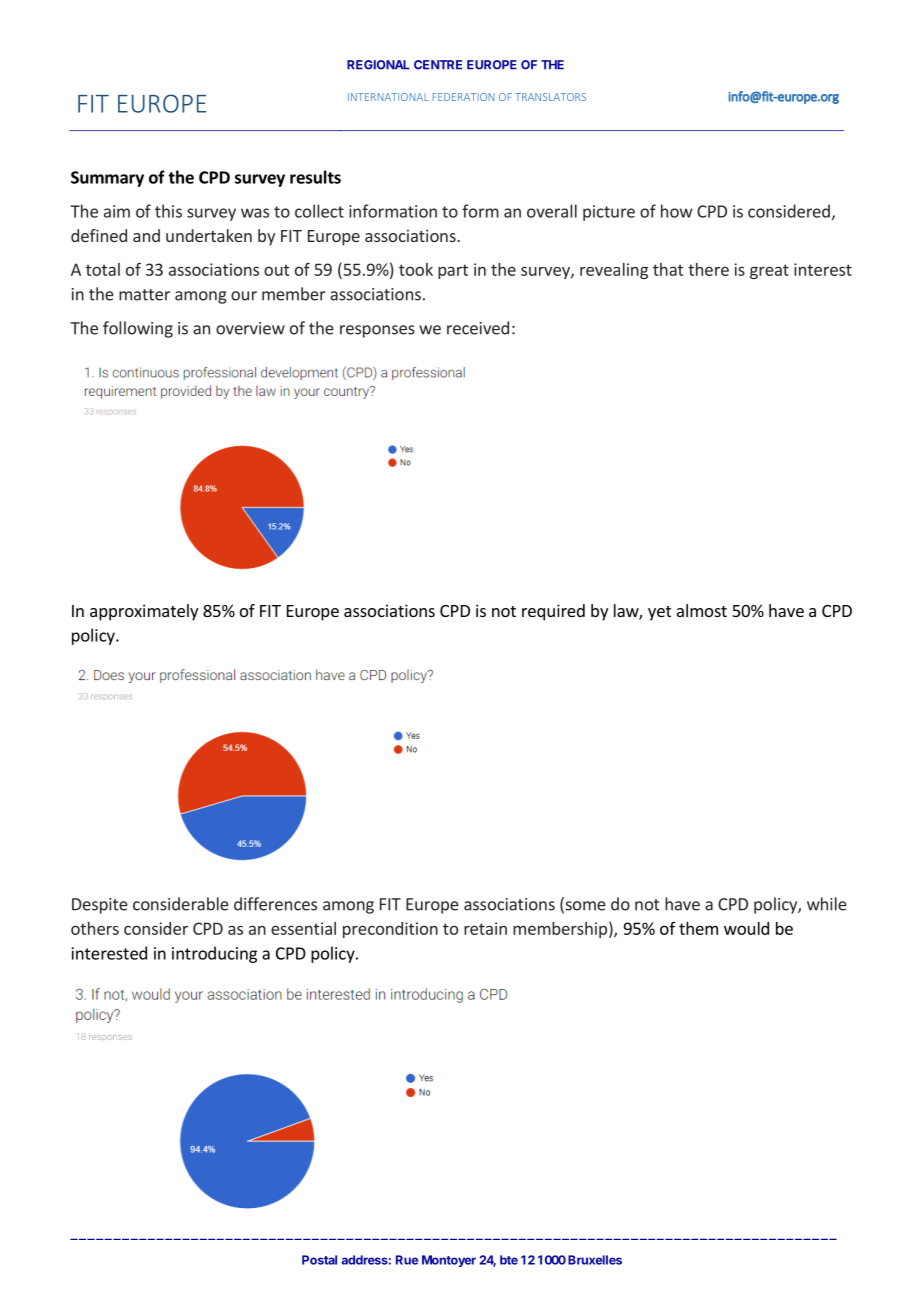 This screenshot has height=1308, width=924. Describe the element at coordinates (676, 211) in the screenshot. I see `how` at that location.
